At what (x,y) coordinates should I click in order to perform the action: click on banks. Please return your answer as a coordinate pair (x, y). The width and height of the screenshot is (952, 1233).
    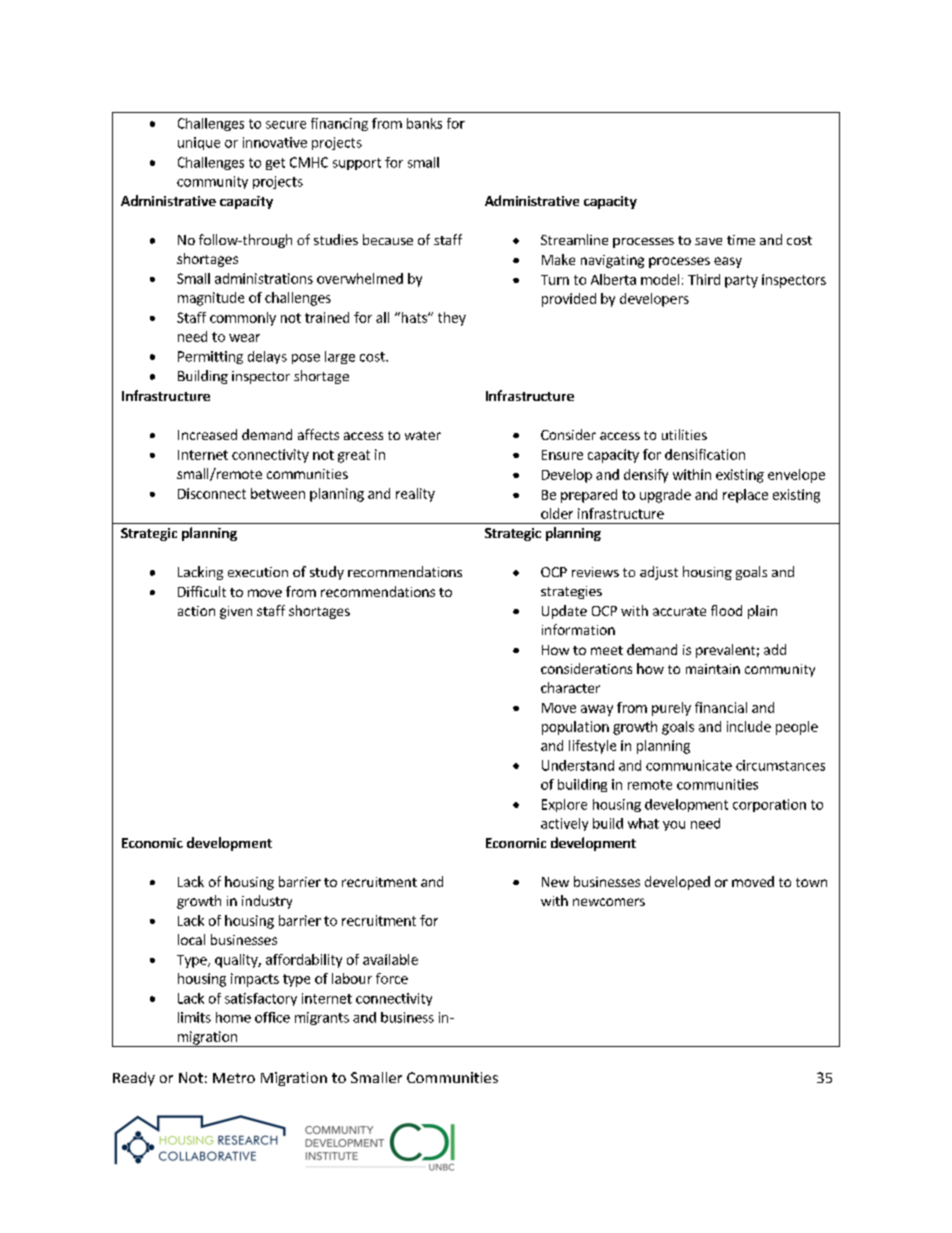
    Looking at the image, I should click on (424, 123).
